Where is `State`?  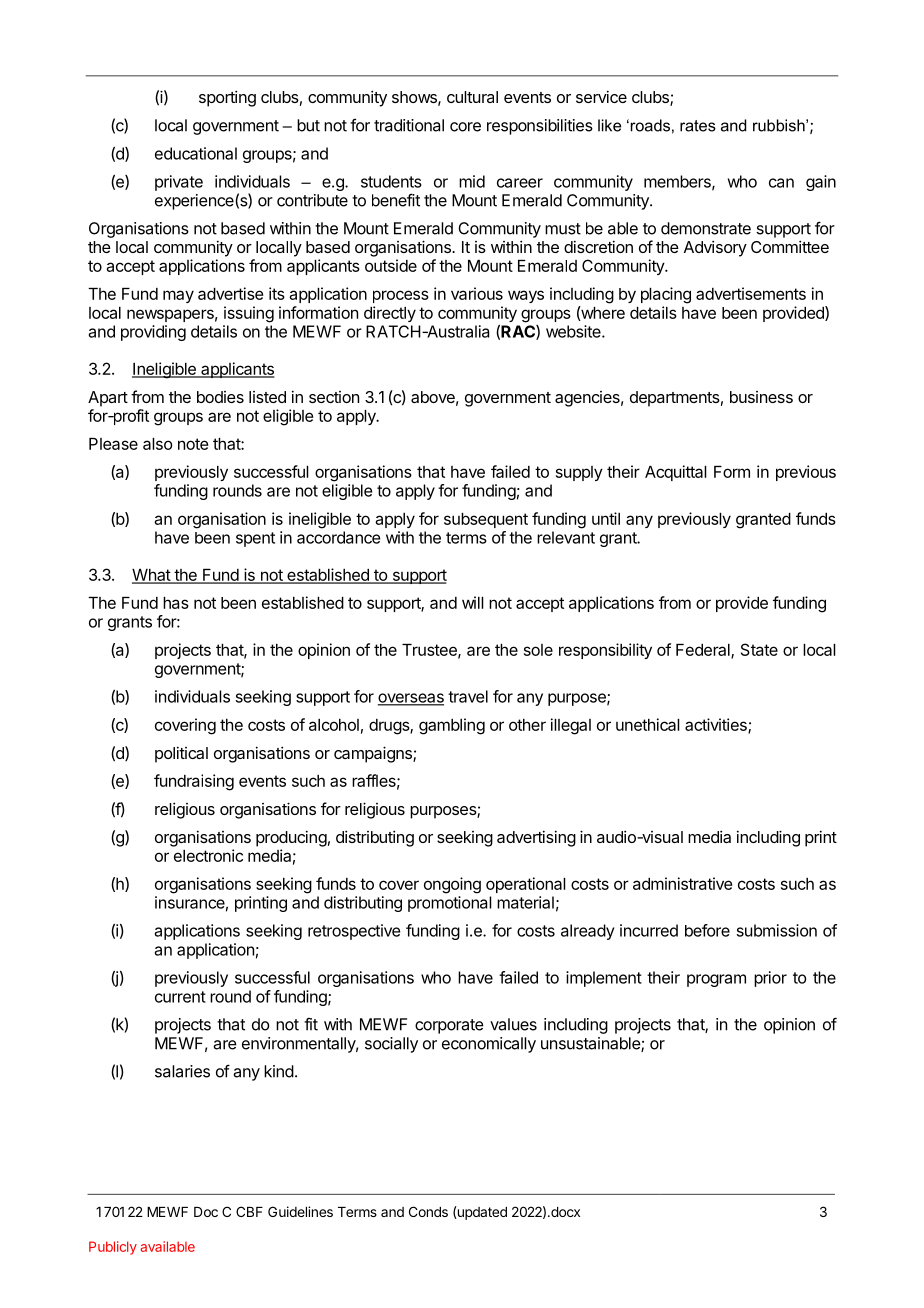 State is located at coordinates (759, 649).
